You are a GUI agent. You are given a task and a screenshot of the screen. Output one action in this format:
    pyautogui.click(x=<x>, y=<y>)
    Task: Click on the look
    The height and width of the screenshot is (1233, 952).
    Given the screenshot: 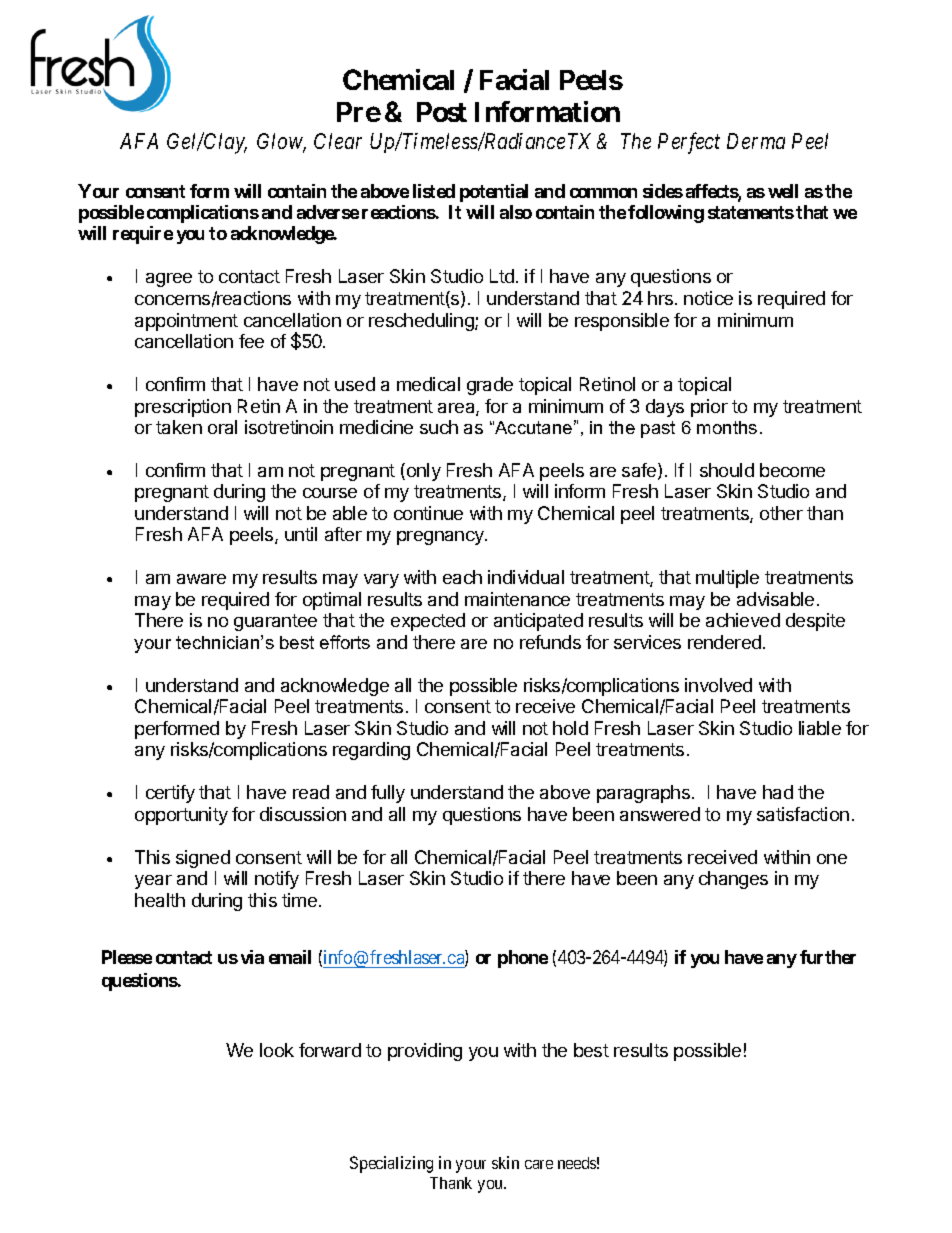 What is the action you would take?
    pyautogui.click(x=277, y=1050)
